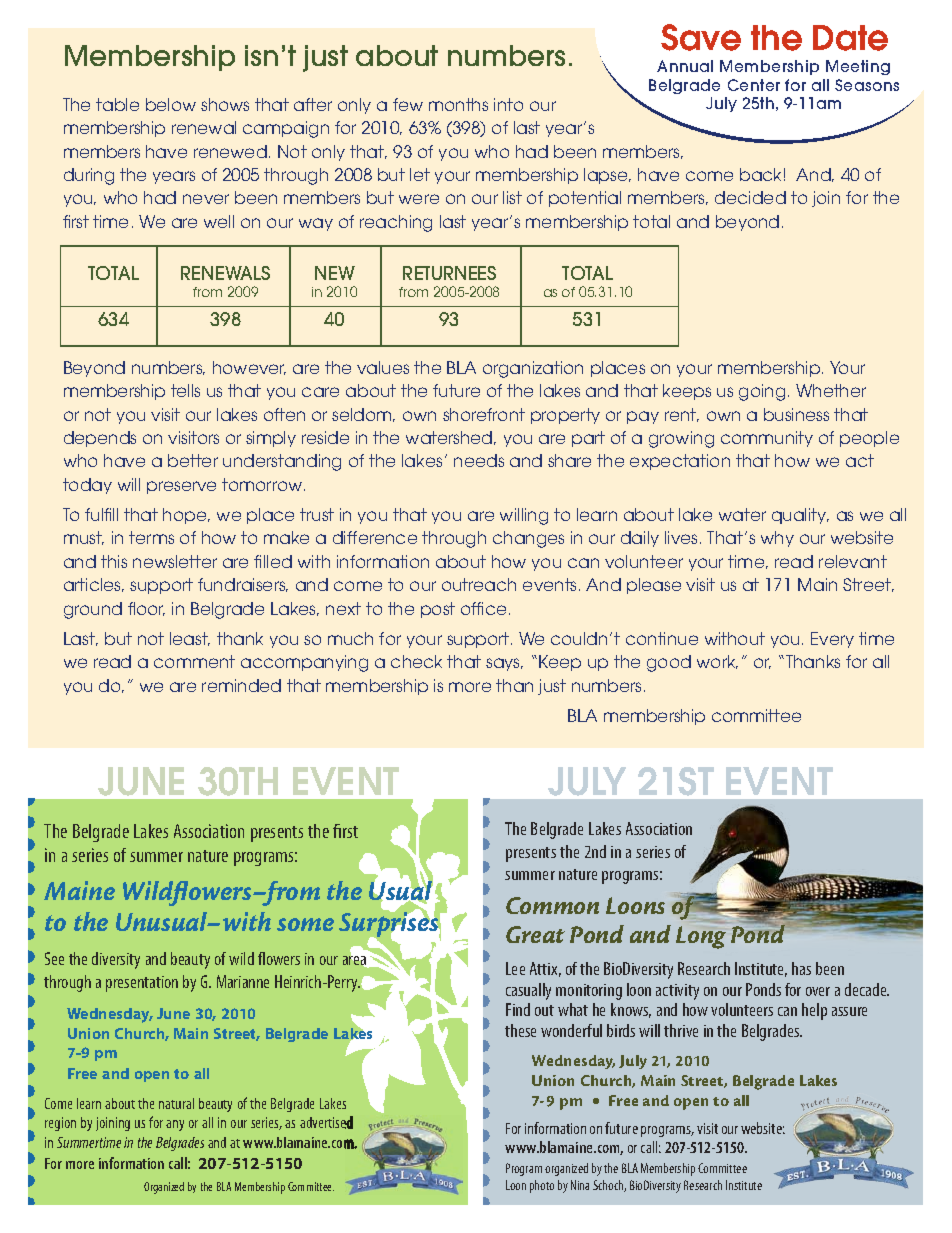 This screenshot has height=1233, width=952. What do you see at coordinates (754, 85) in the screenshot?
I see `Center` at bounding box center [754, 85].
